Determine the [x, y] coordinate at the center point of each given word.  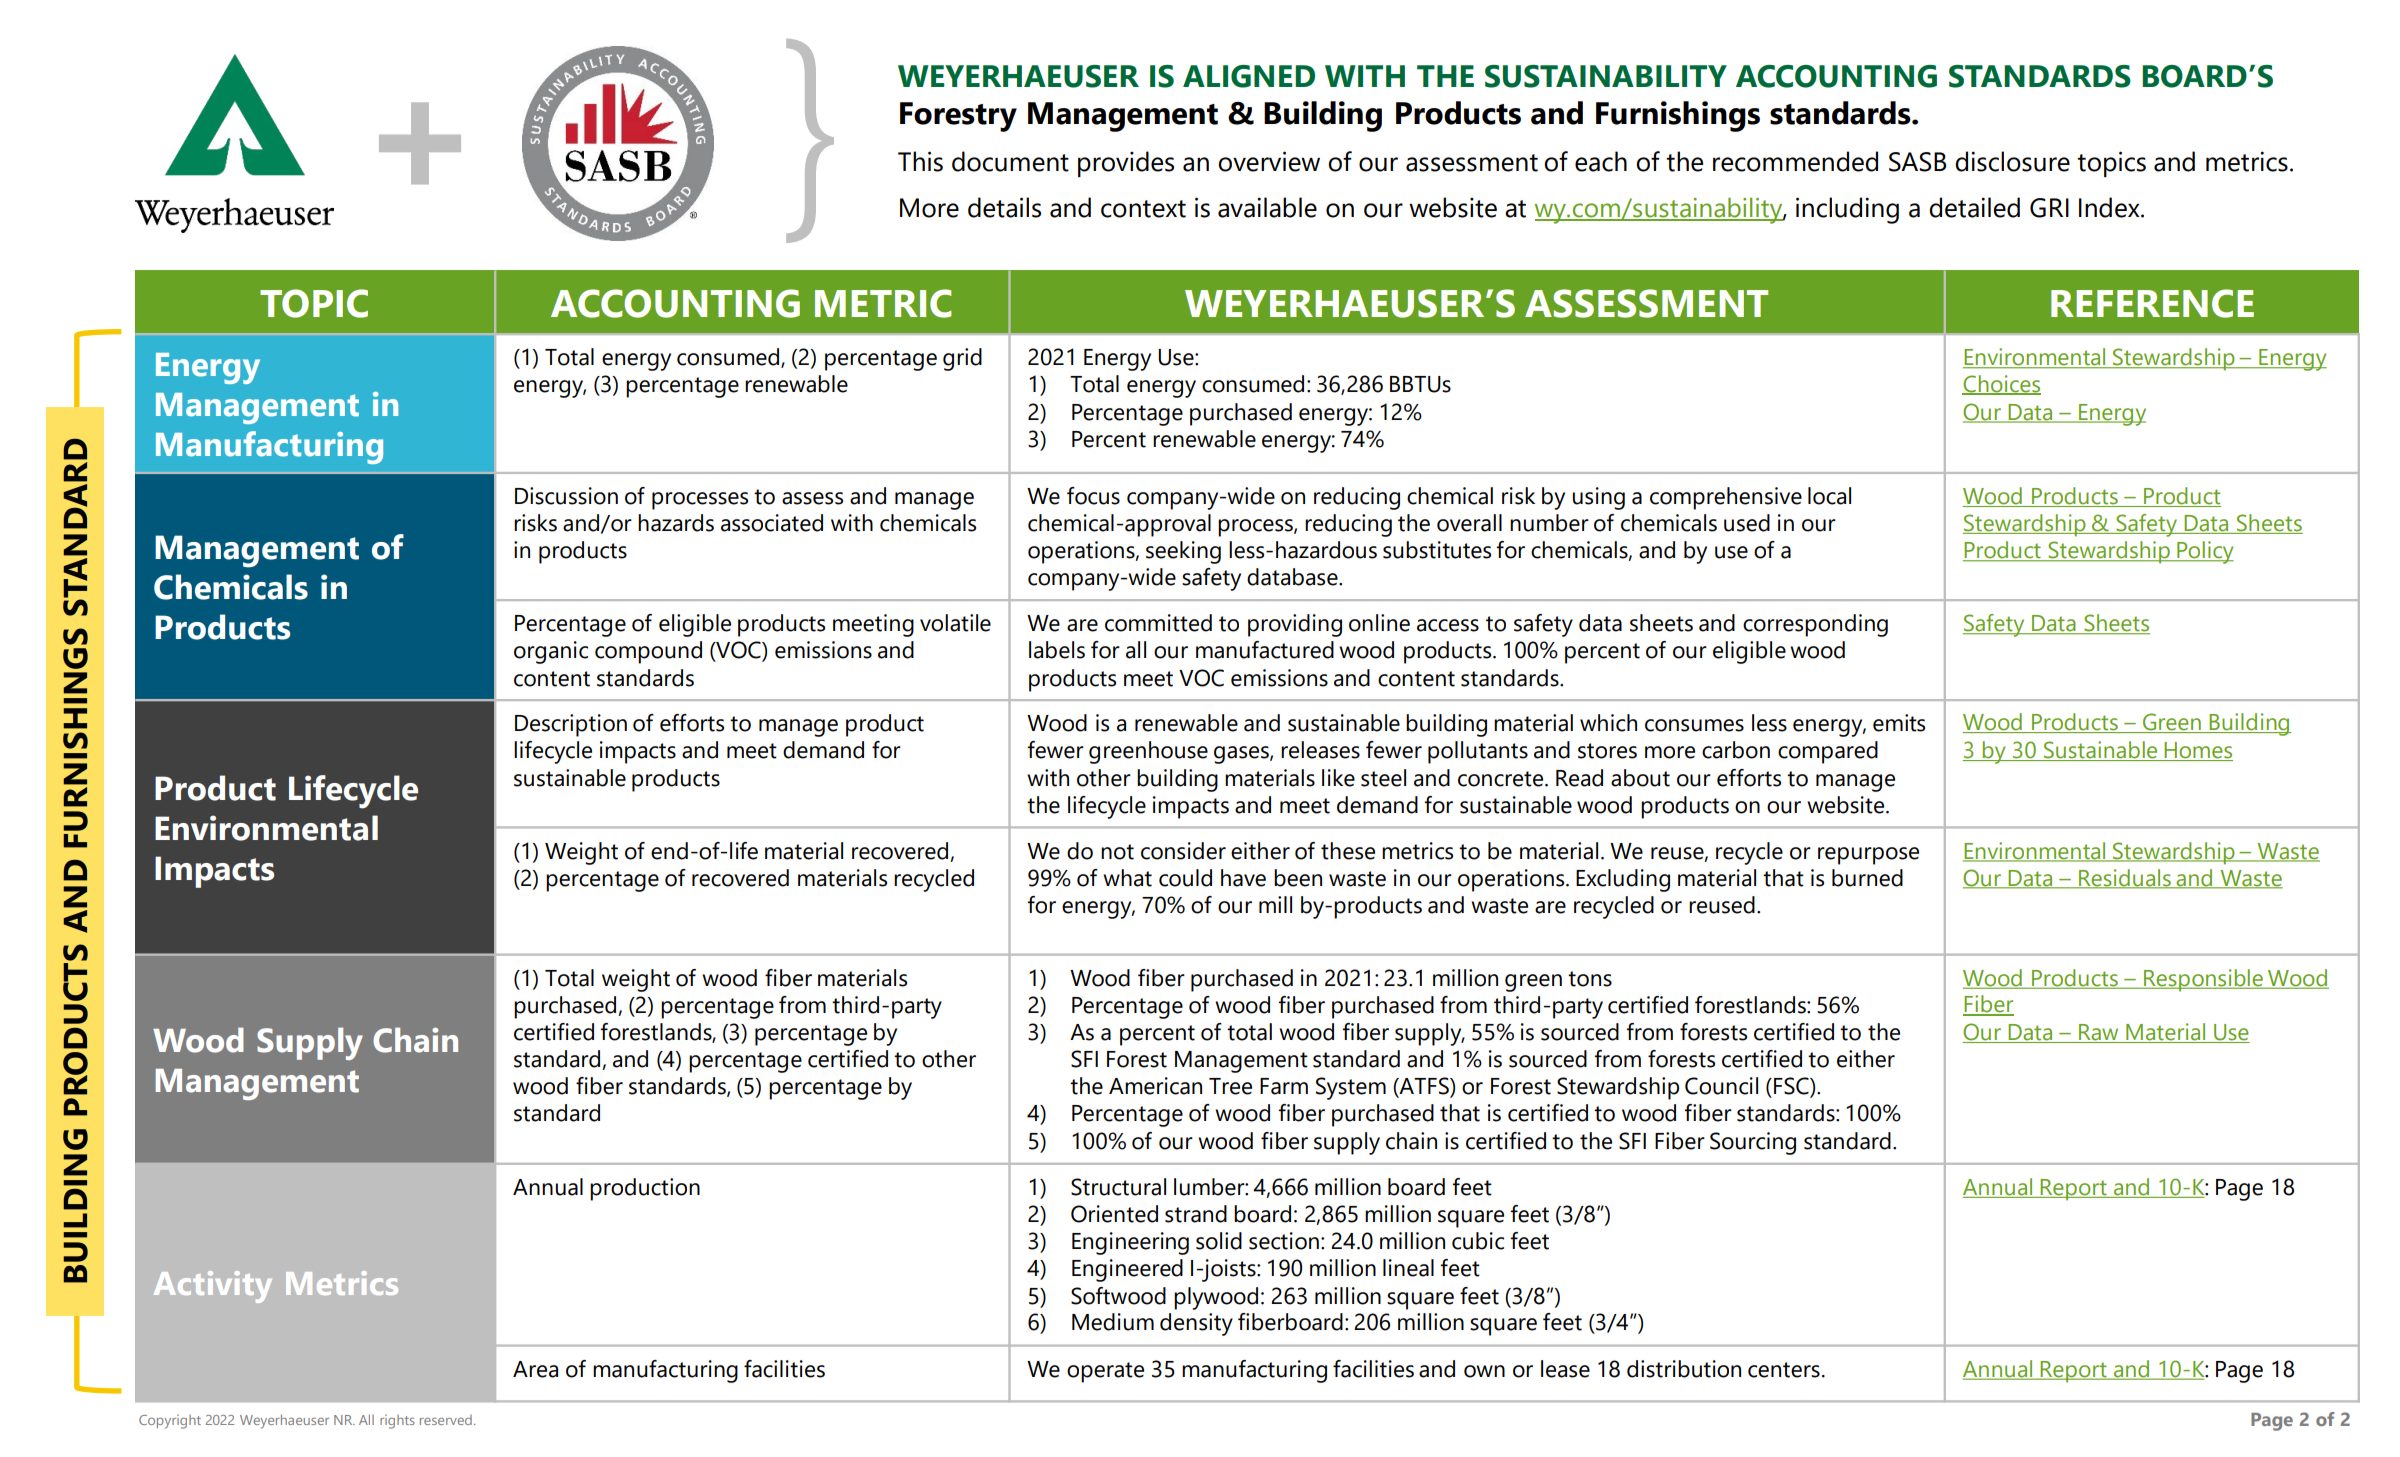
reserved [446, 1420]
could [1185, 878]
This [920, 161]
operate [1105, 1372]
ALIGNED [1249, 76]
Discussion [566, 496]
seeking [1183, 552]
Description [571, 725]
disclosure [2012, 161]
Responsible [2203, 980]
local [1829, 496]
